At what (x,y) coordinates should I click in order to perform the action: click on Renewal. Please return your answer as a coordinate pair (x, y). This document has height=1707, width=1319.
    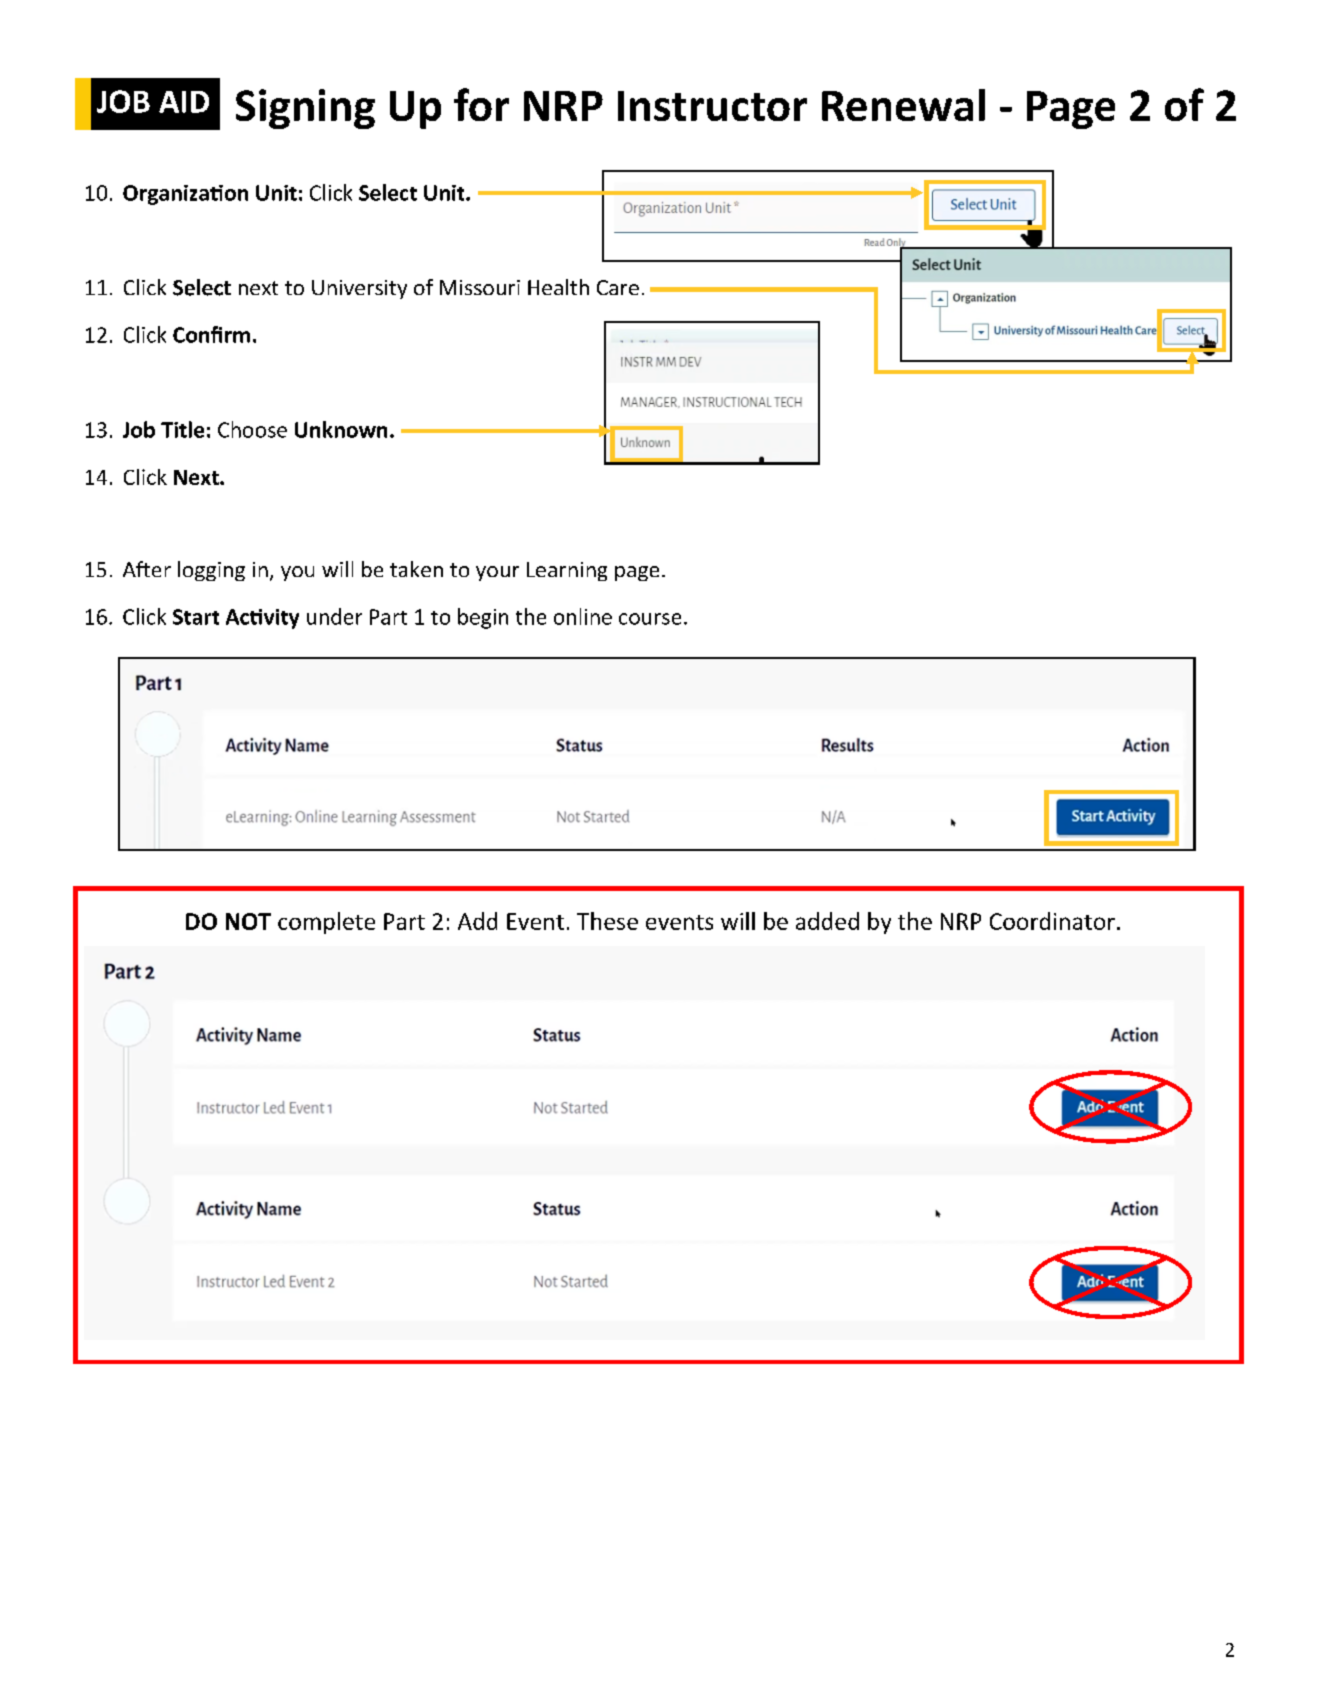
    Looking at the image, I should click on (903, 105).
